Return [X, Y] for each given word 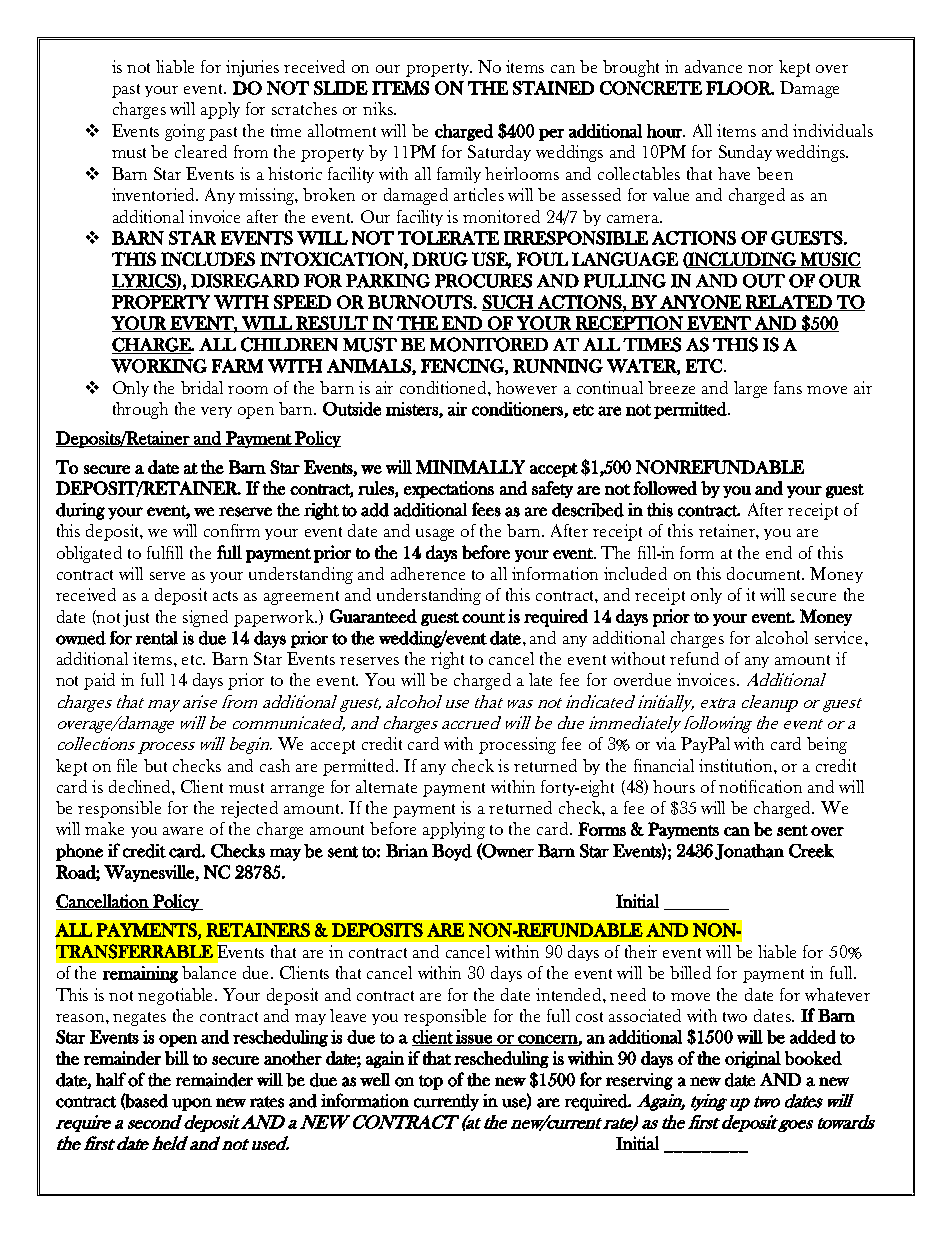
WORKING [159, 366]
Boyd [452, 852]
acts [225, 596]
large [750, 389]
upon [192, 1104]
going [185, 132]
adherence [428, 573]
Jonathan [749, 852]
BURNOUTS [421, 302]
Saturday [499, 153]
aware [183, 831]
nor [760, 69]
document [765, 573]
